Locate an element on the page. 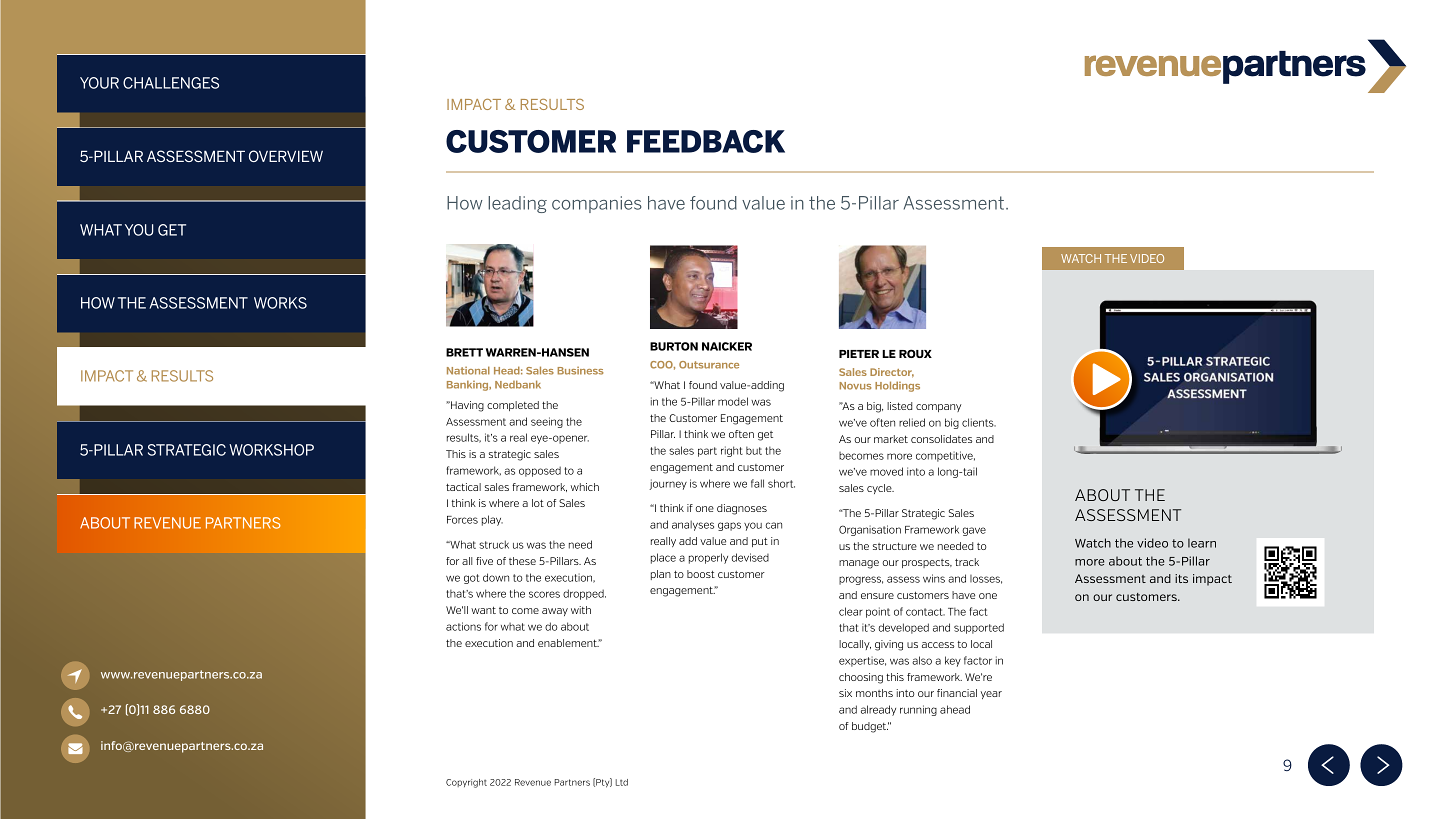 The height and width of the image is (819, 1456). Ltd is located at coordinates (622, 782).
